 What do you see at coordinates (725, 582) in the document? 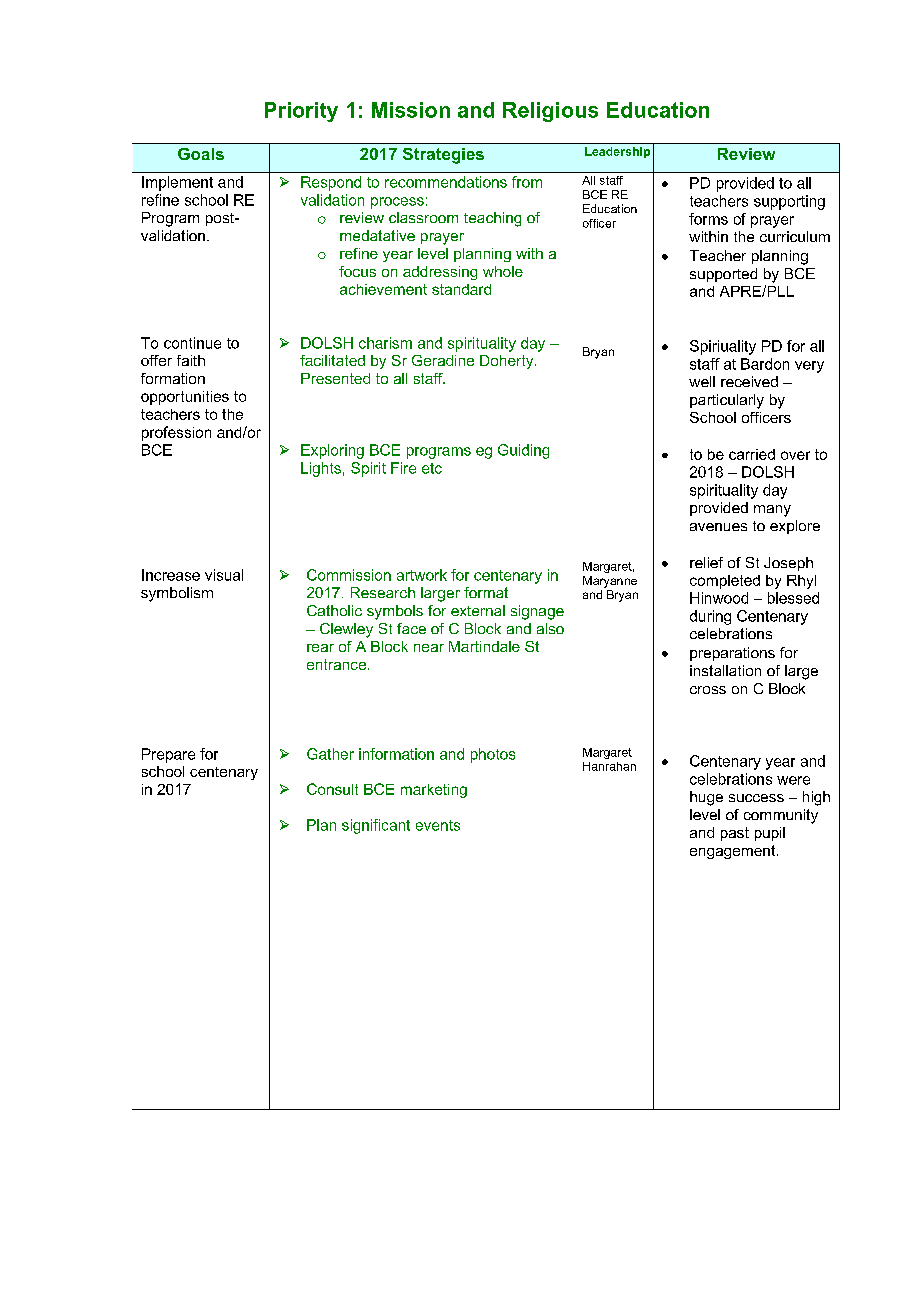
I see `completed` at bounding box center [725, 582].
